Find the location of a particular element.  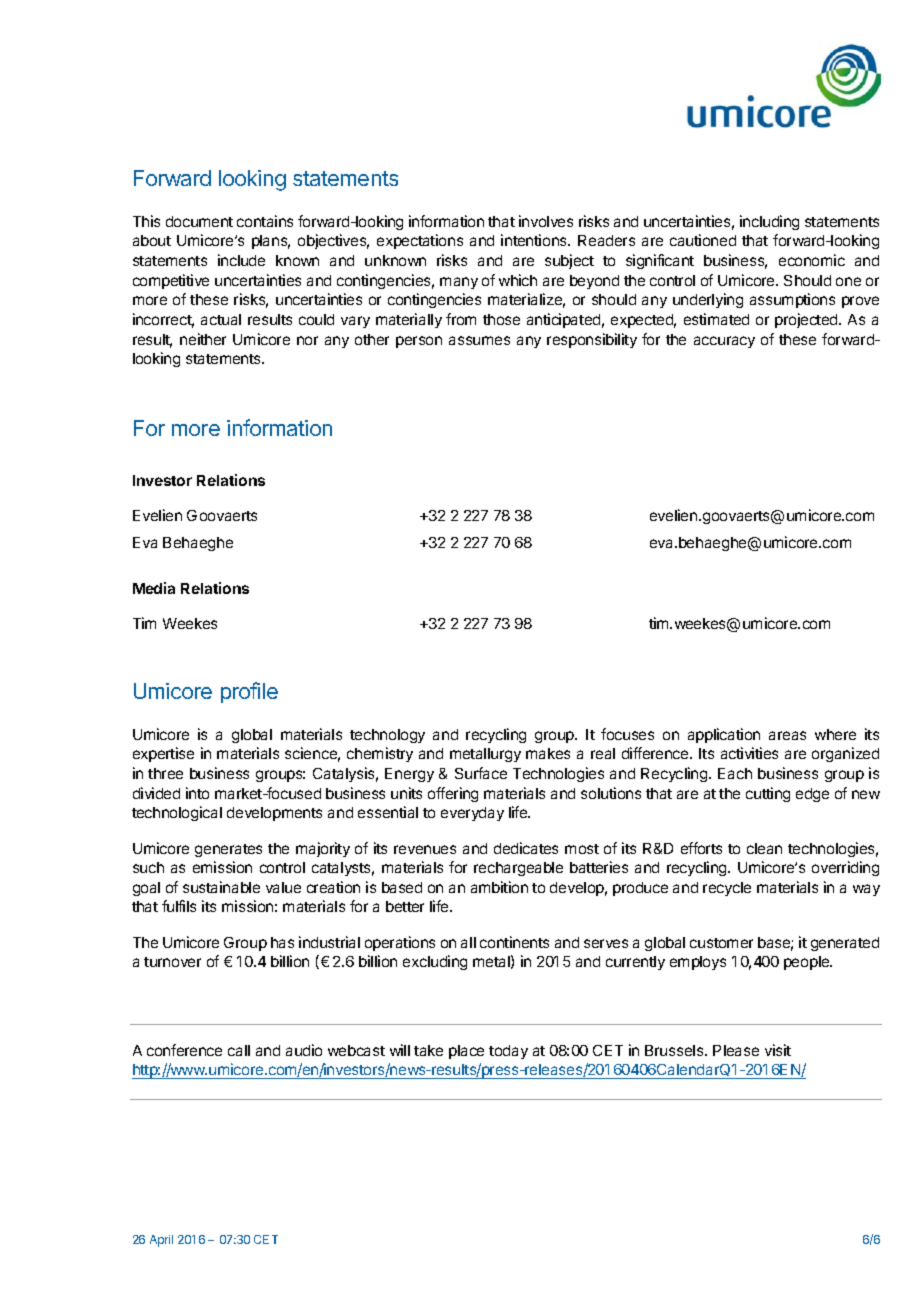

intentions is located at coordinates (535, 240).
